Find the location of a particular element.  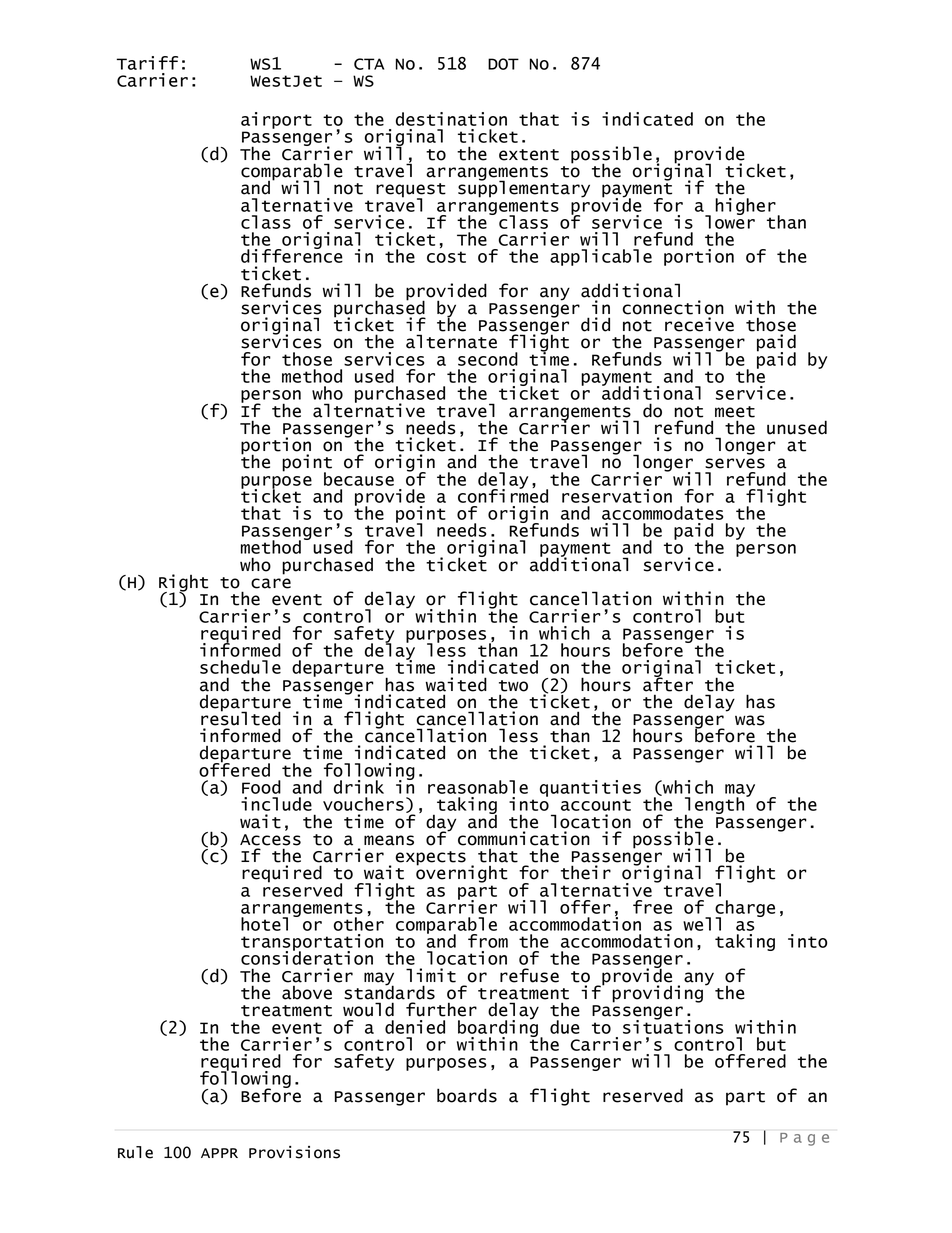

Right is located at coordinates (183, 584).
